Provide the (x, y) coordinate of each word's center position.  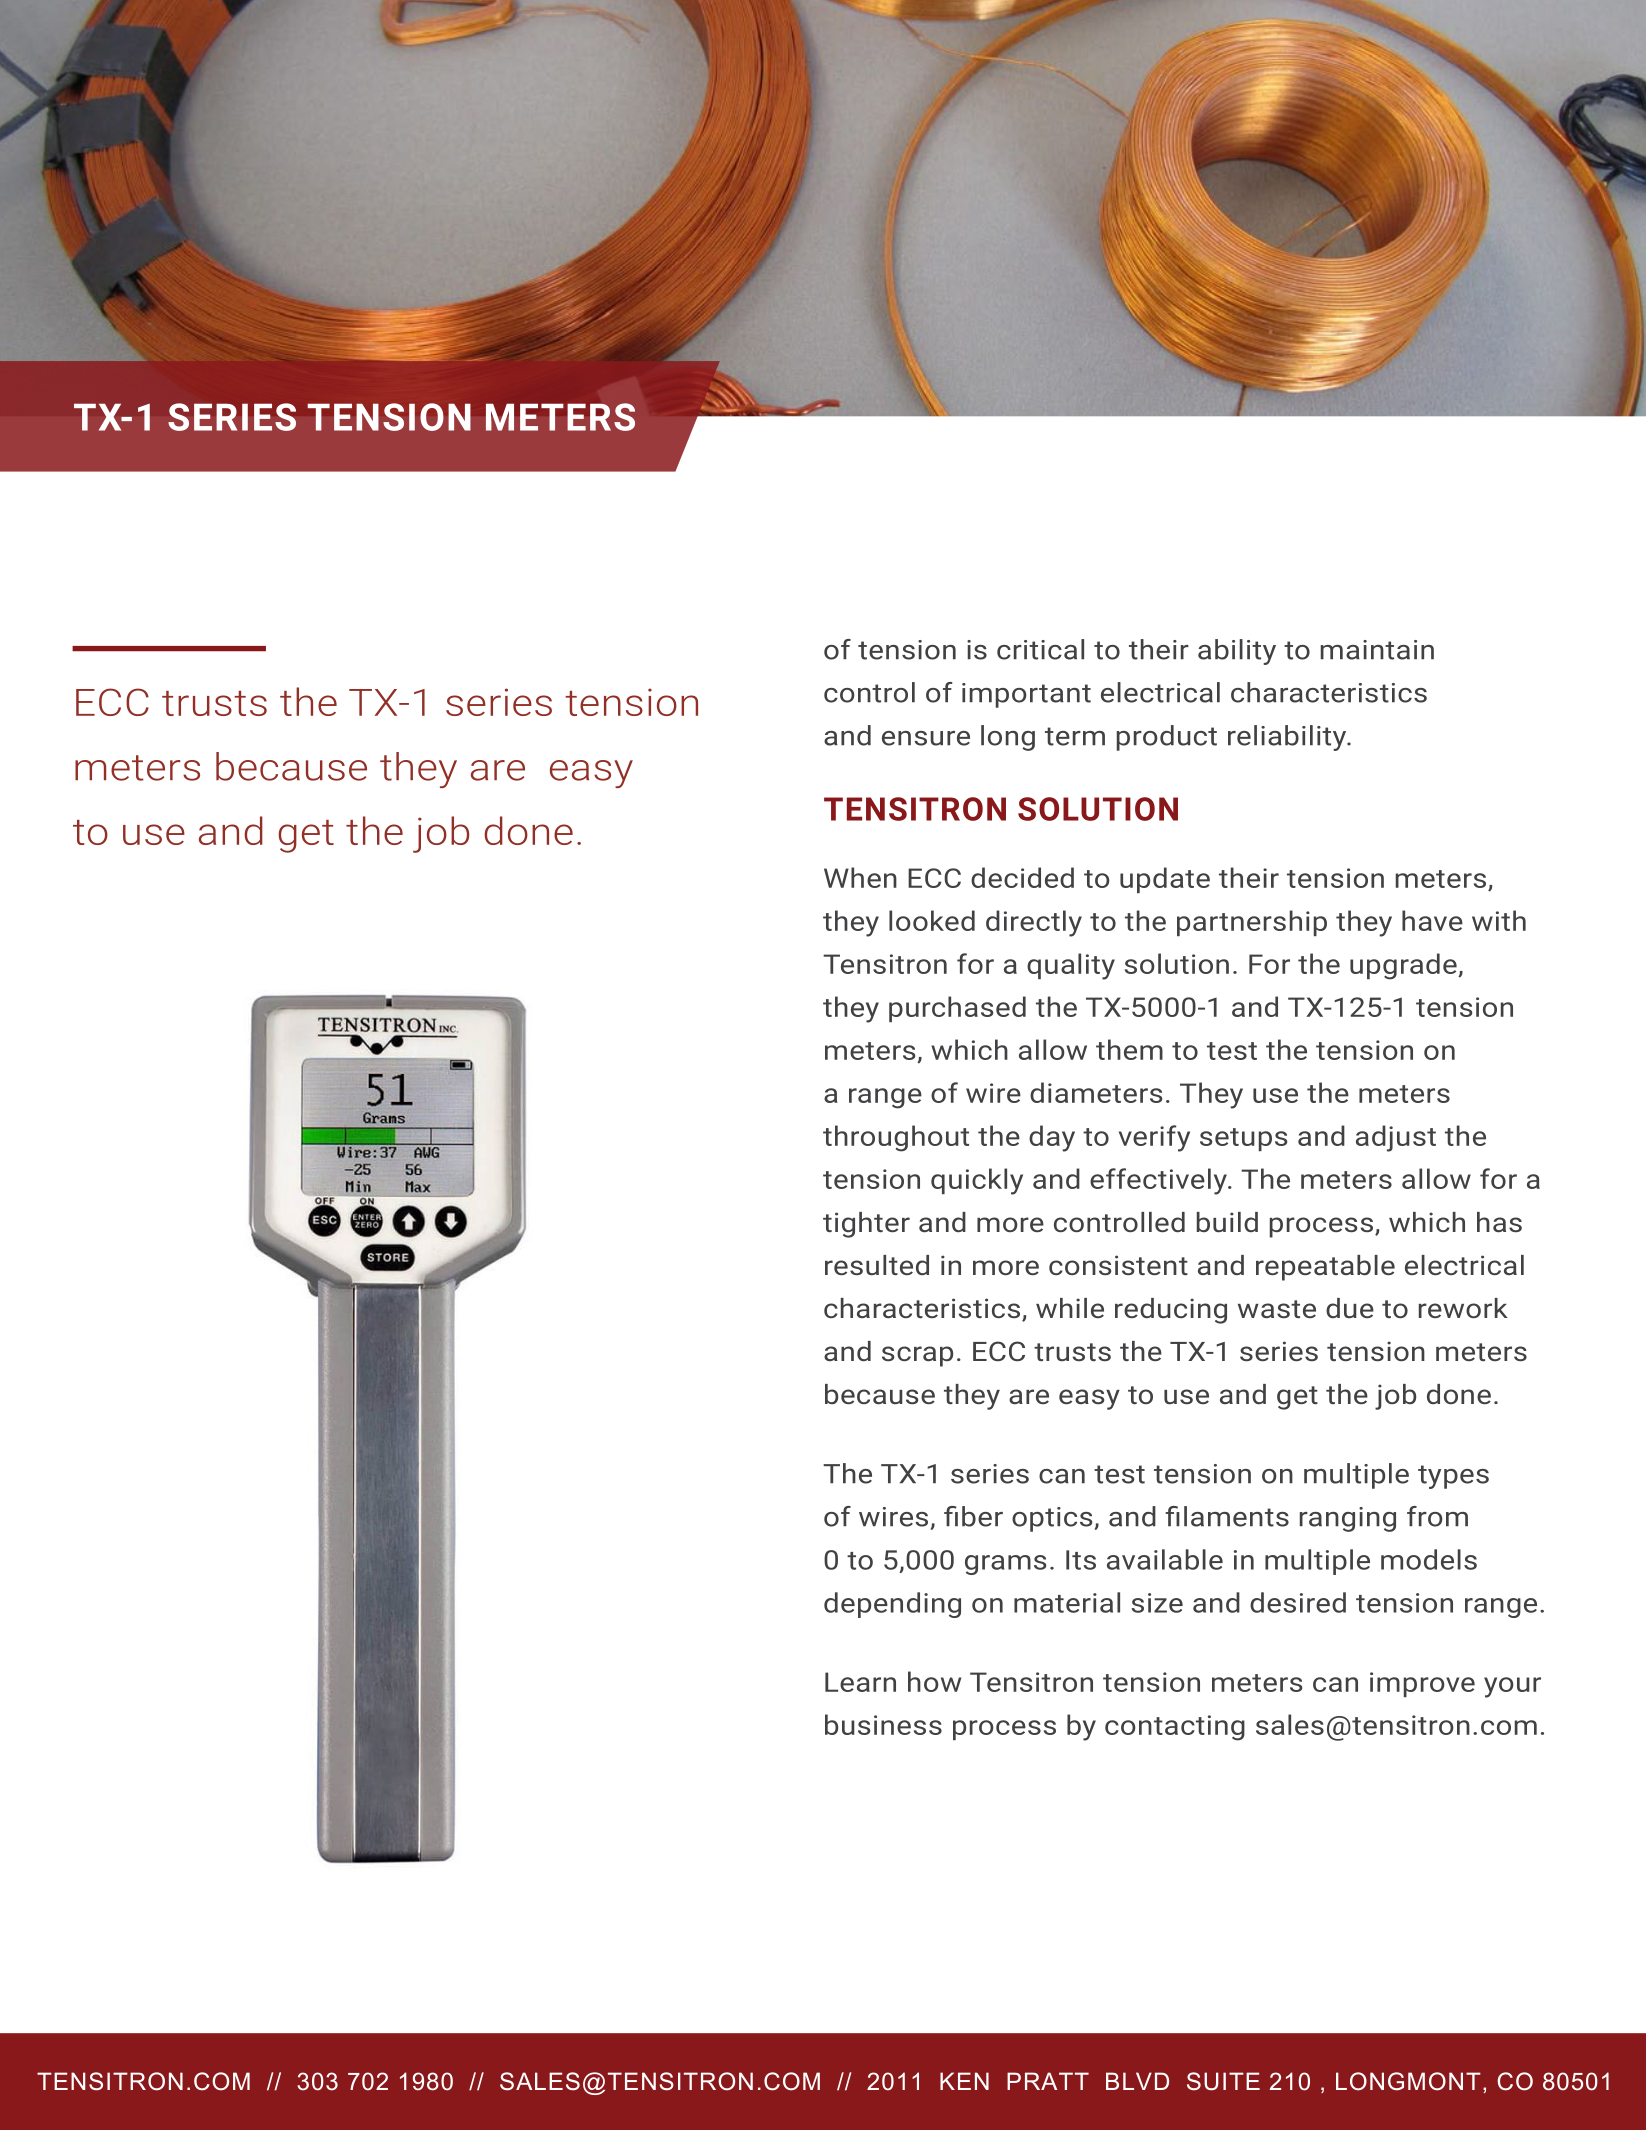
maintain (1377, 650)
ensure (926, 738)
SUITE (1223, 2081)
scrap (917, 1356)
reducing (1171, 1311)
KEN (964, 2081)
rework (1463, 1308)
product (1167, 738)
